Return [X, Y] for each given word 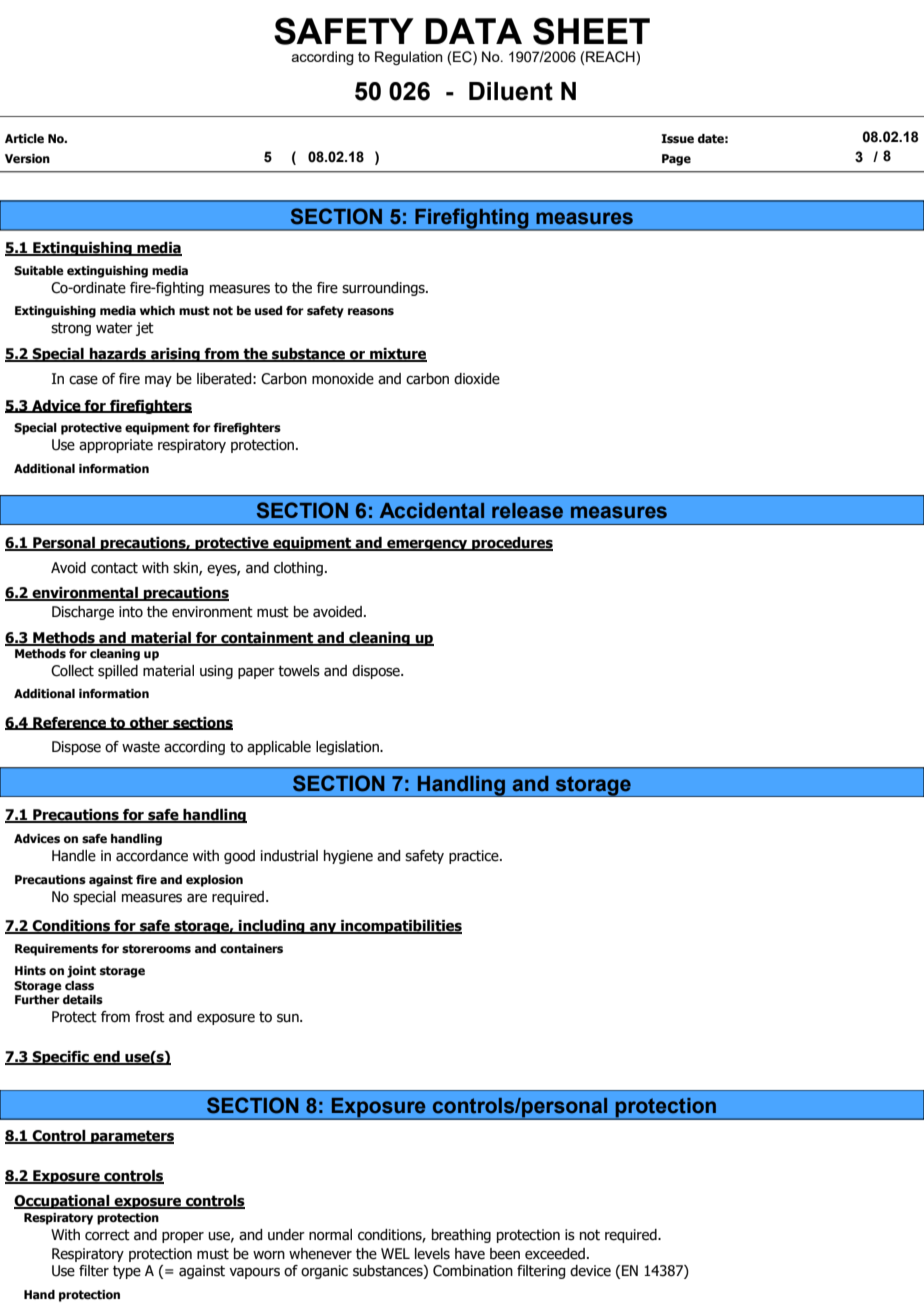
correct [107, 1235]
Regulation [409, 58]
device [590, 1271]
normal [330, 1235]
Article [24, 139]
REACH [611, 57]
